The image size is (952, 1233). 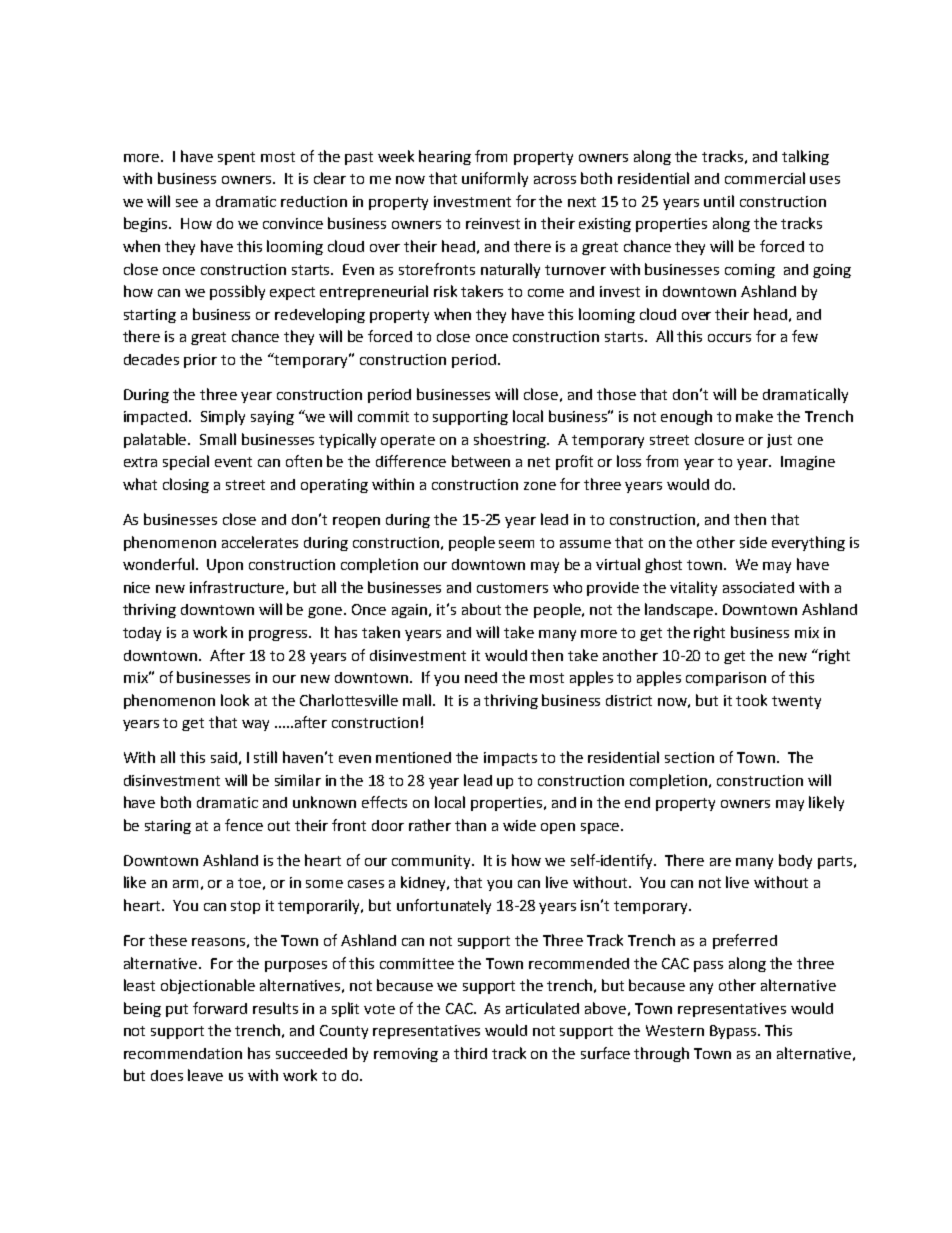 I want to click on spent, so click(x=236, y=158).
